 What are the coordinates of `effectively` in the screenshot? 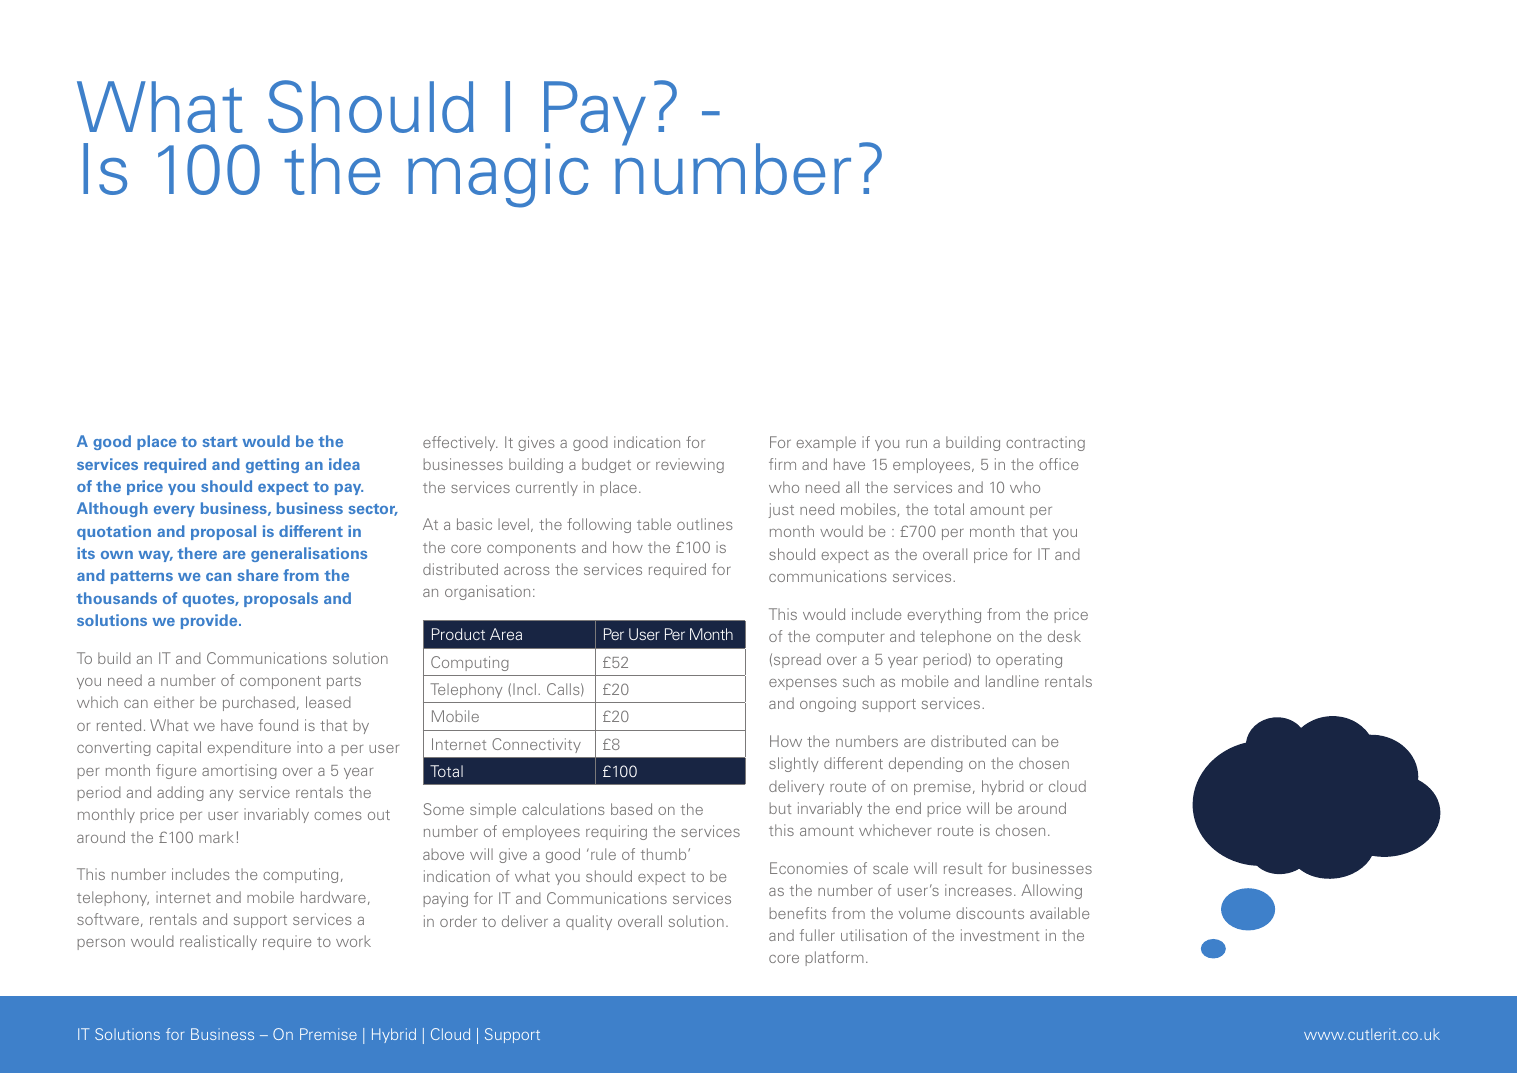 It's located at (460, 443).
